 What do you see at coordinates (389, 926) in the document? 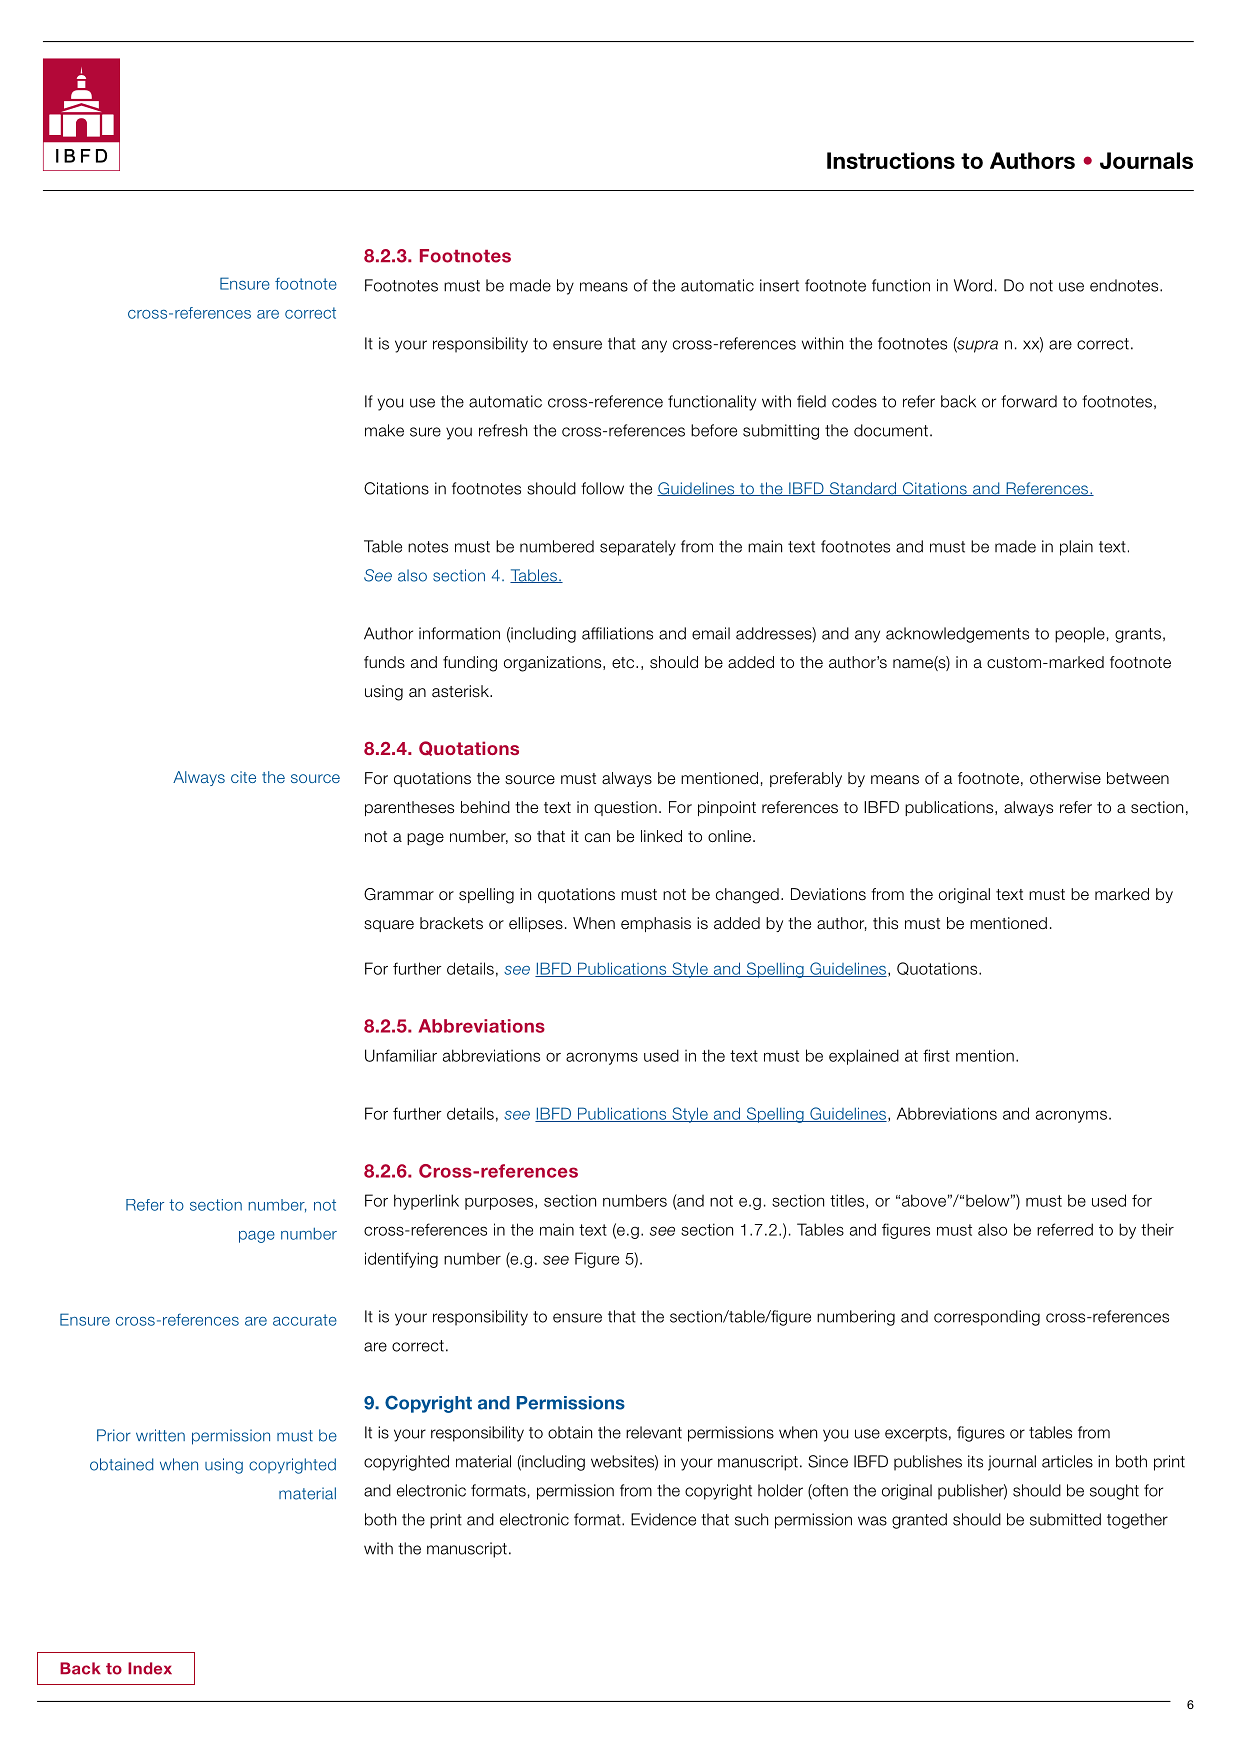
I see `square` at bounding box center [389, 926].
